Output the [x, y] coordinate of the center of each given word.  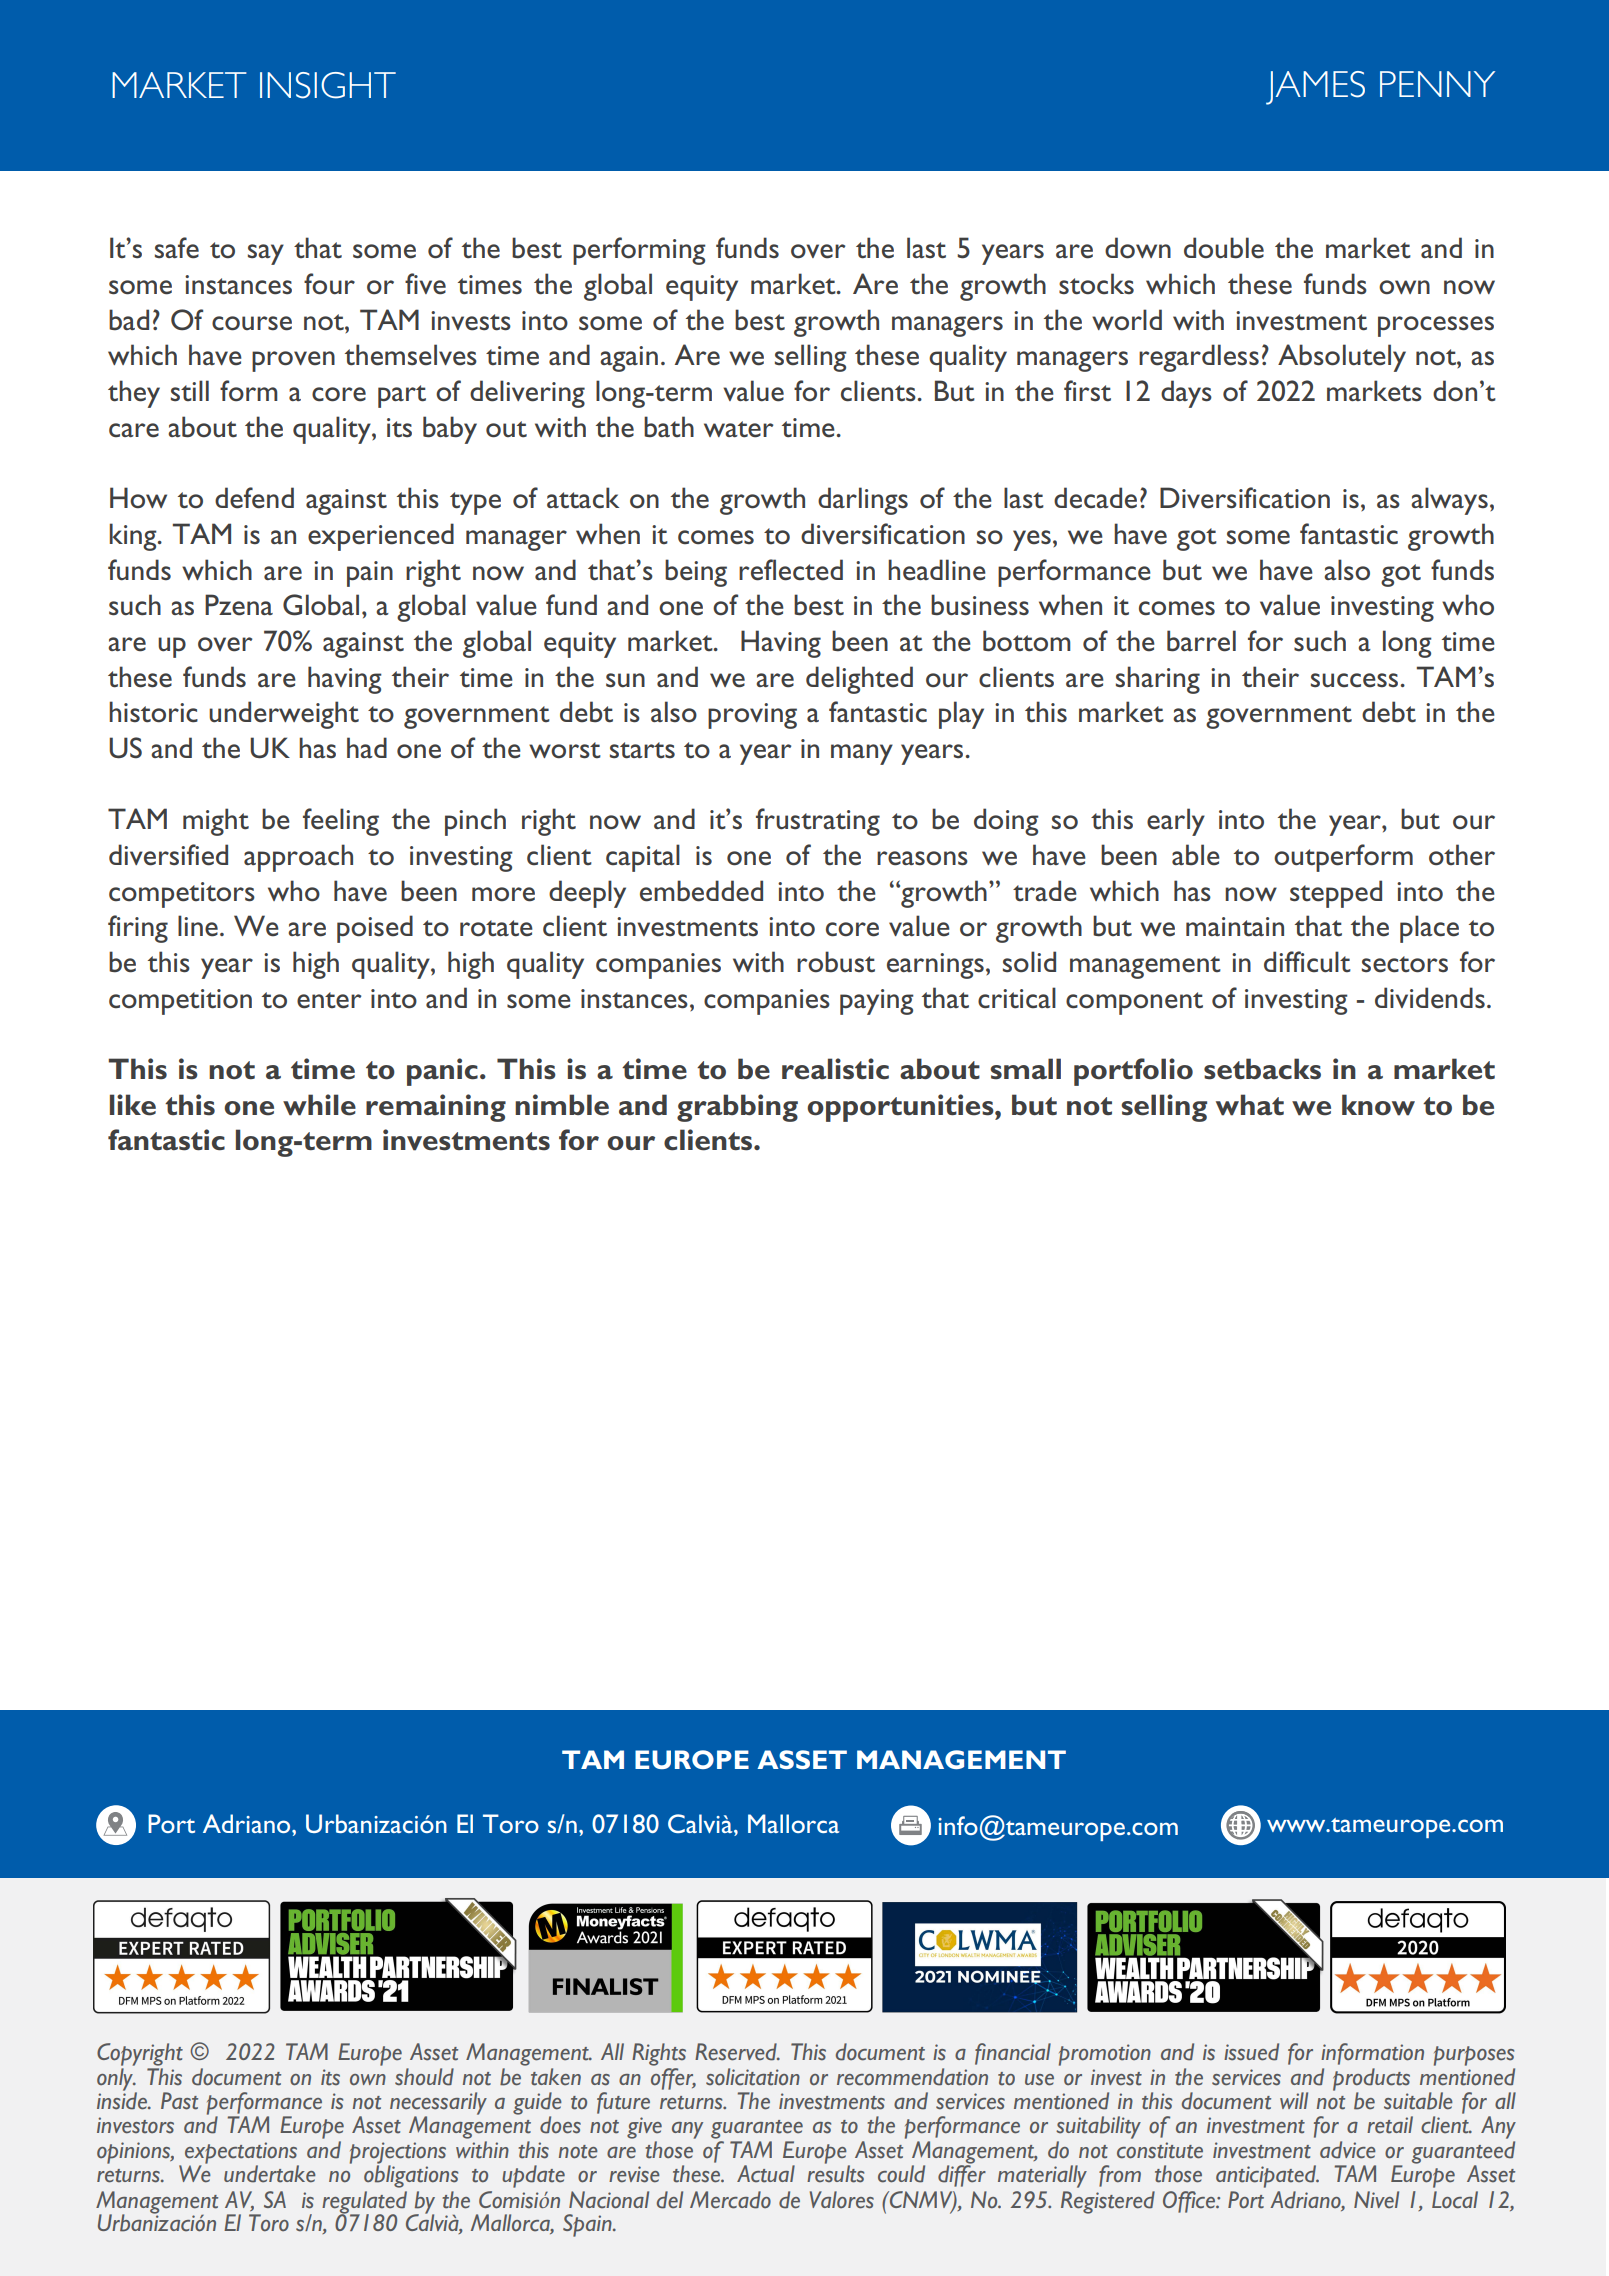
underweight [284, 715]
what [1250, 1105]
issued [1251, 2052]
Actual [766, 2174]
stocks [1096, 284]
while [319, 1105]
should [424, 2077]
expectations [242, 2154]
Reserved [737, 2052]
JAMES [1315, 88]
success [1354, 680]
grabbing [737, 1108]
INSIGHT [328, 85]
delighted [859, 680]
